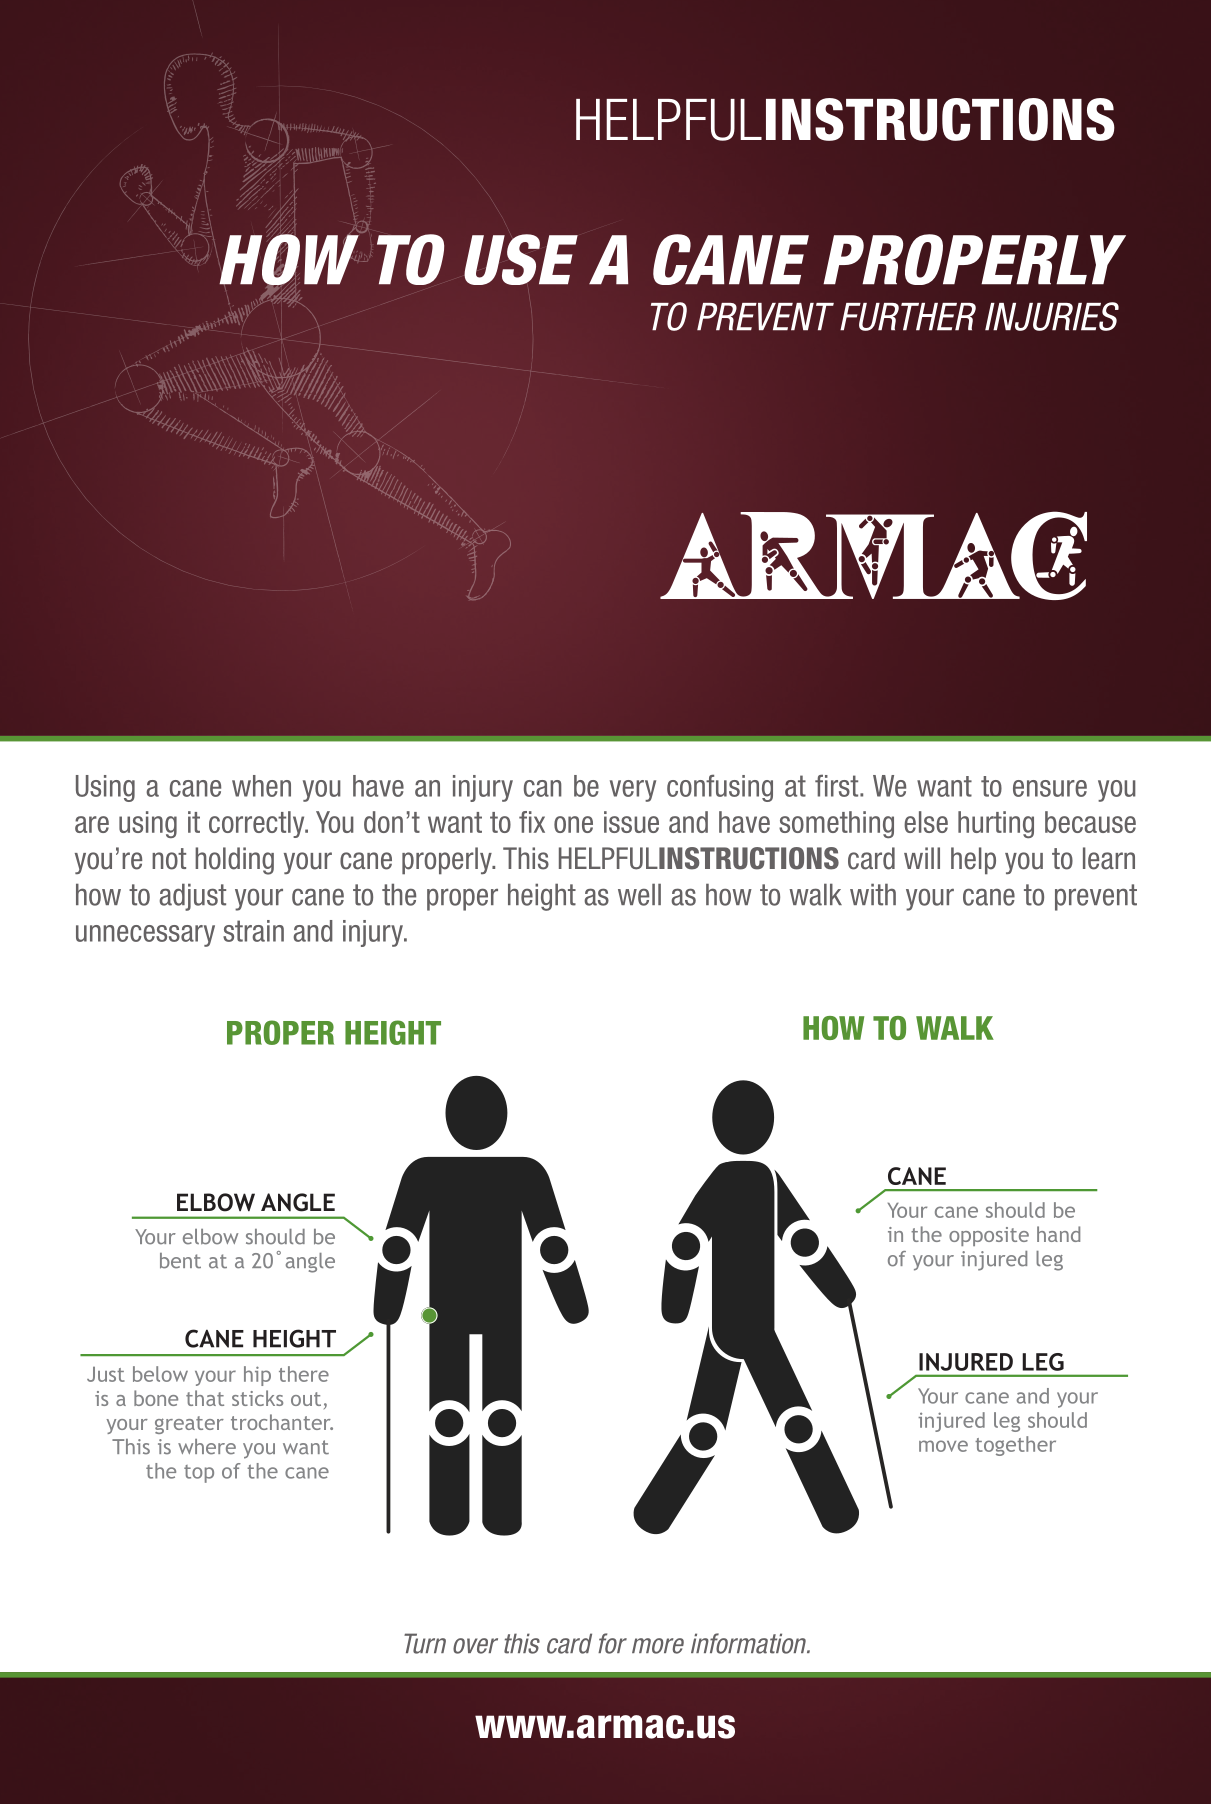 This document has height=1804, width=1211. I want to click on information, so click(750, 1643).
